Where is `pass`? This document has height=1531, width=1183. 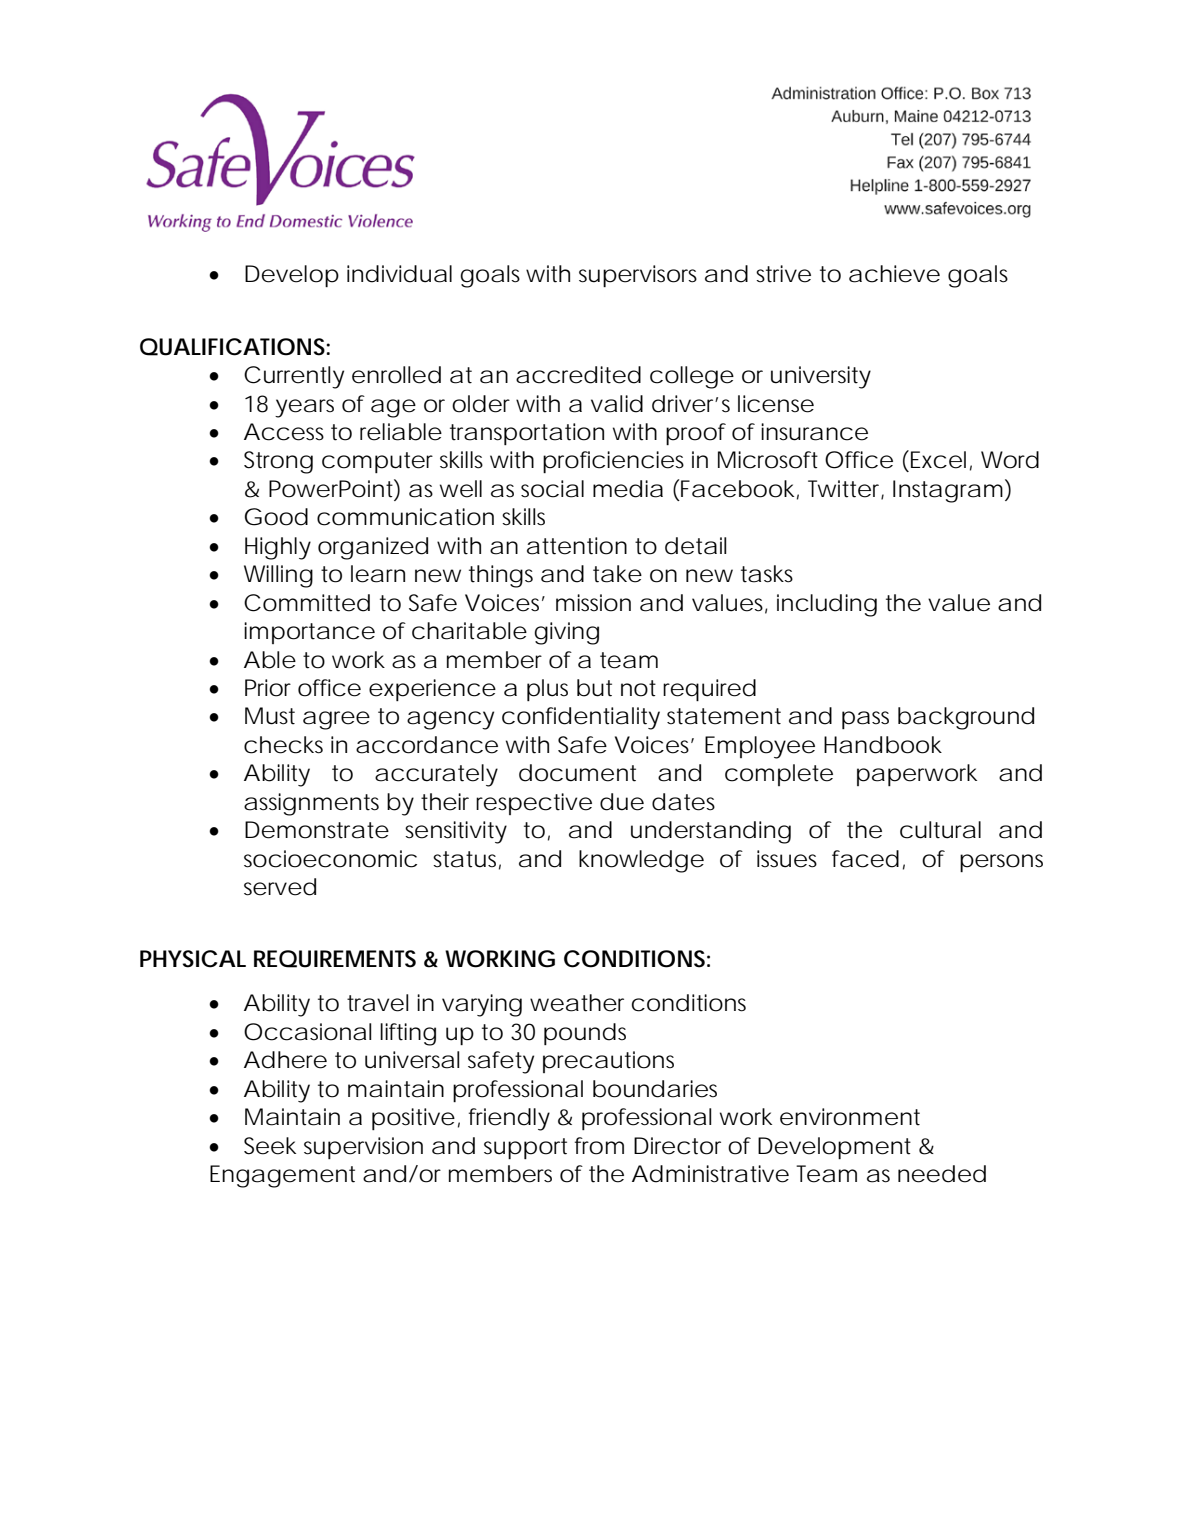 pass is located at coordinates (865, 720).
